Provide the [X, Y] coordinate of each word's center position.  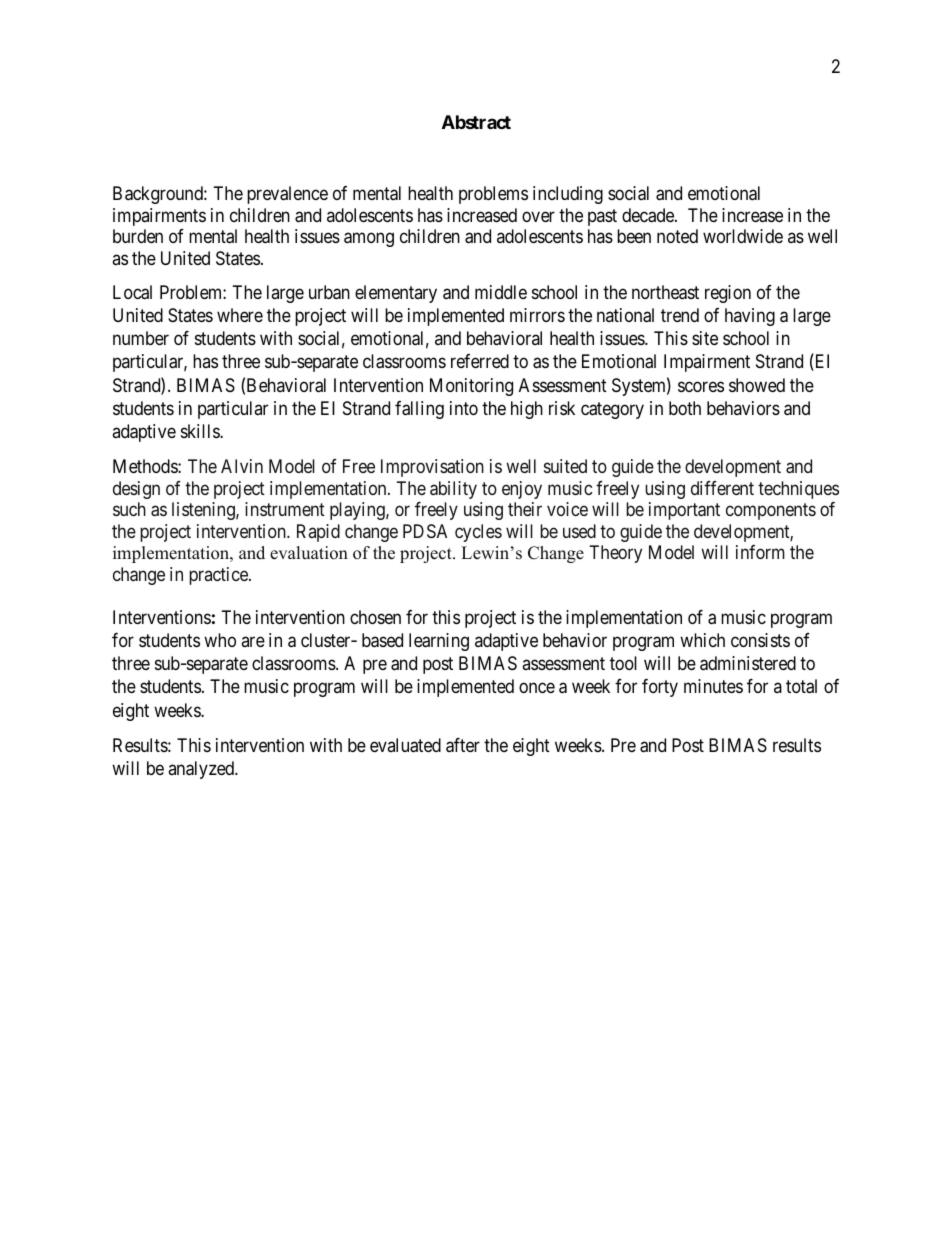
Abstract [476, 122]
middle [501, 292]
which [702, 640]
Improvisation [432, 468]
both [685, 408]
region [728, 294]
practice [219, 576]
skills [201, 431]
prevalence [287, 195]
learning [439, 642]
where [240, 315]
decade [649, 215]
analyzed [202, 770]
